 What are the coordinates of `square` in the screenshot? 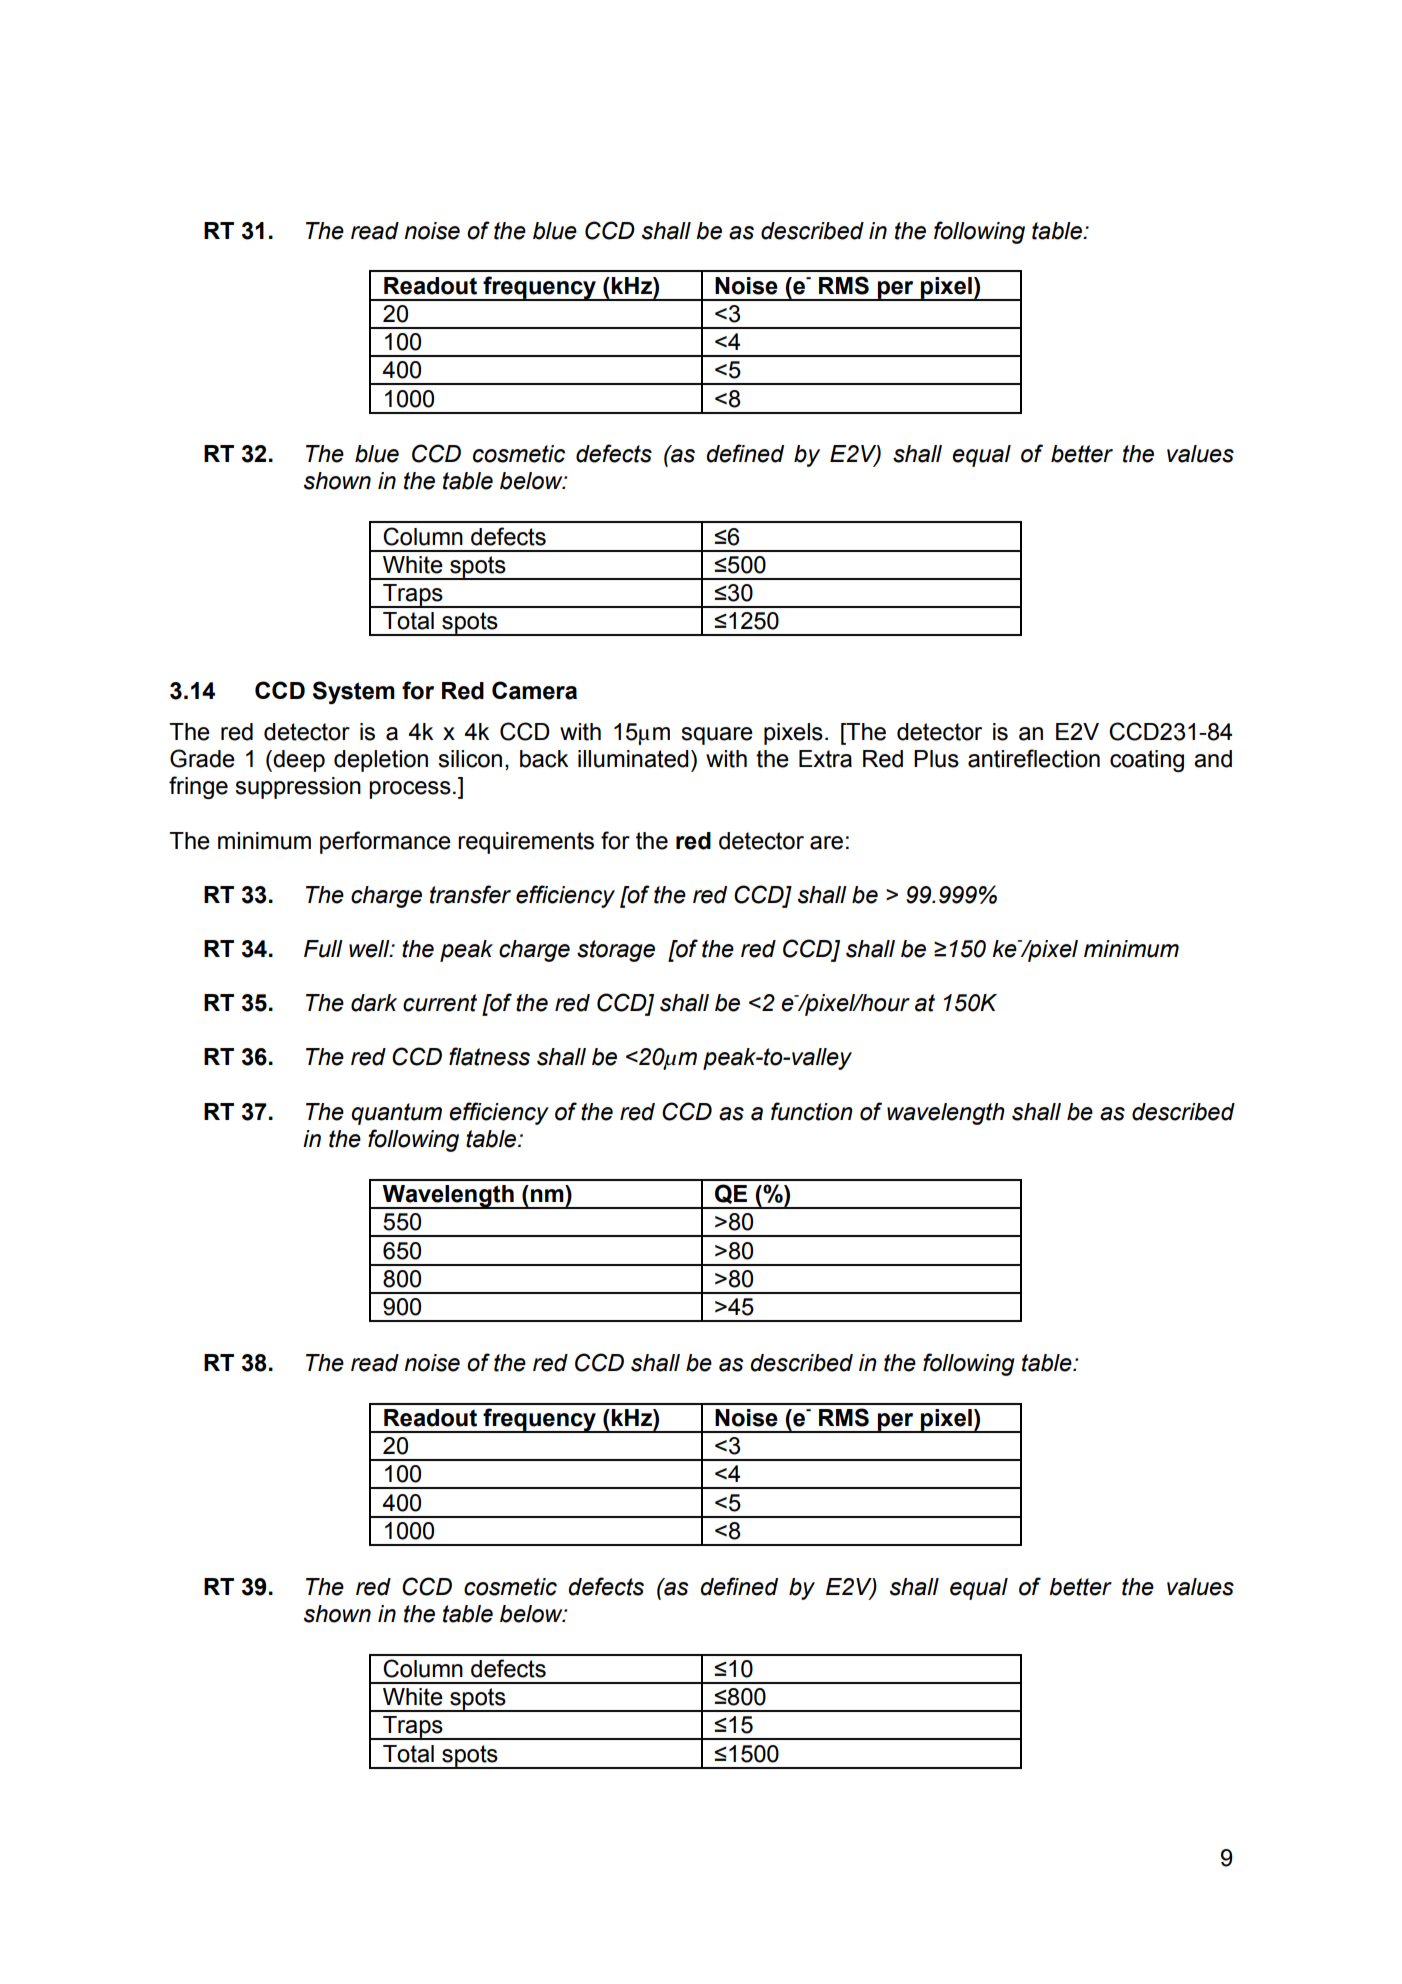 It's located at (717, 736).
